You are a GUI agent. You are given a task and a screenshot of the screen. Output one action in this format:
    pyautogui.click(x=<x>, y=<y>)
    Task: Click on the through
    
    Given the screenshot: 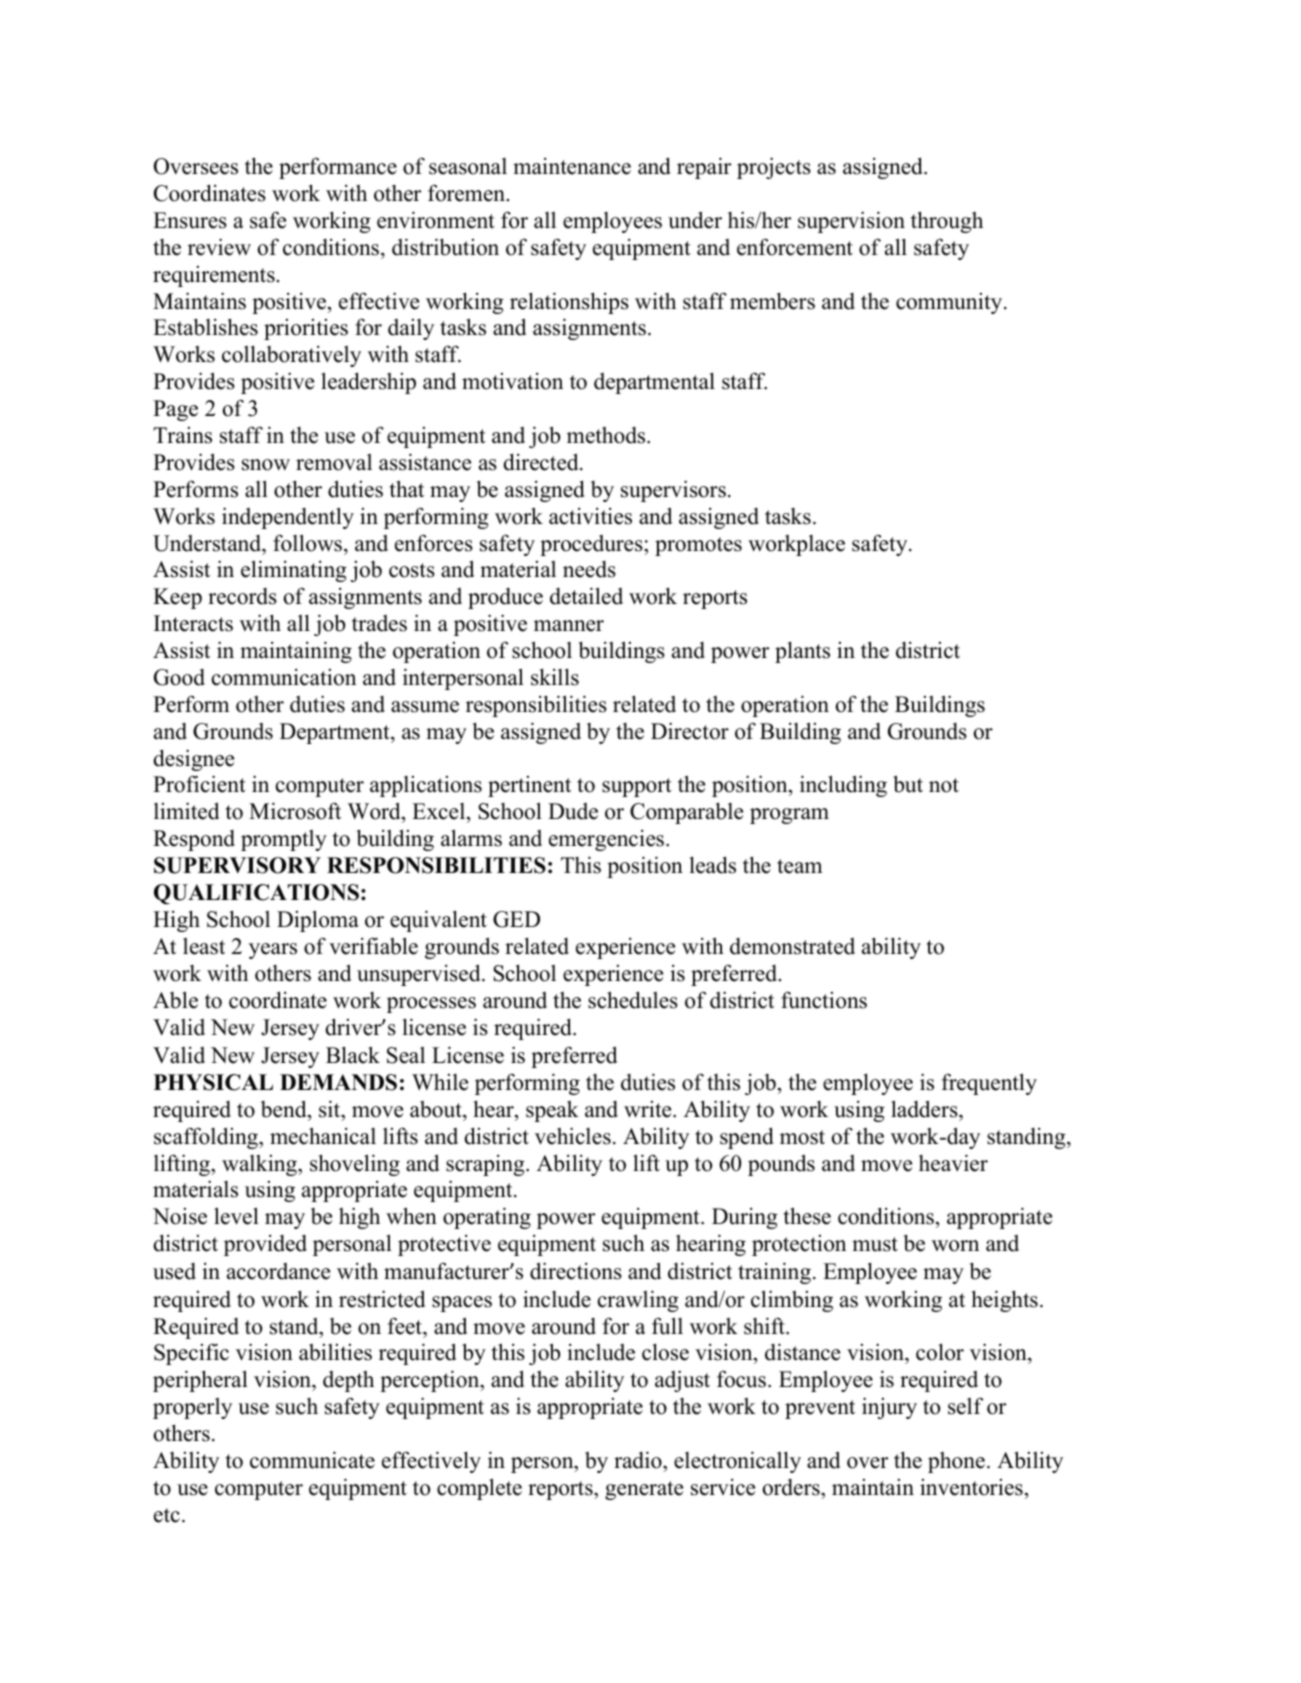 What is the action you would take?
    pyautogui.click(x=947, y=222)
